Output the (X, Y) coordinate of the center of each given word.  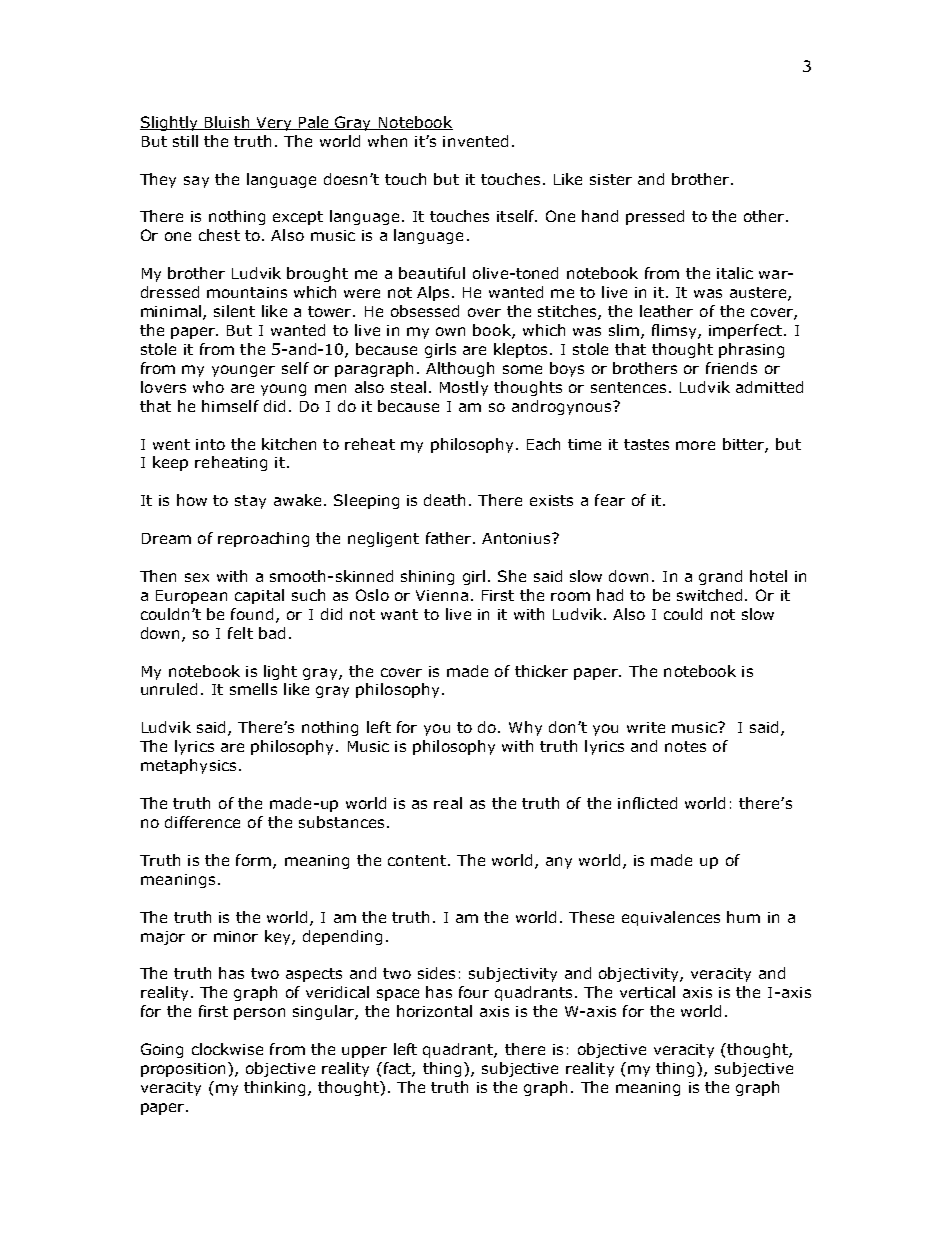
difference (202, 822)
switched (709, 595)
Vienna (442, 595)
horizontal (434, 1011)
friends (731, 368)
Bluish (227, 123)
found (254, 615)
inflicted (647, 803)
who (208, 387)
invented (475, 141)
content (417, 860)
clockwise (227, 1049)
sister (611, 179)
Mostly (464, 388)
